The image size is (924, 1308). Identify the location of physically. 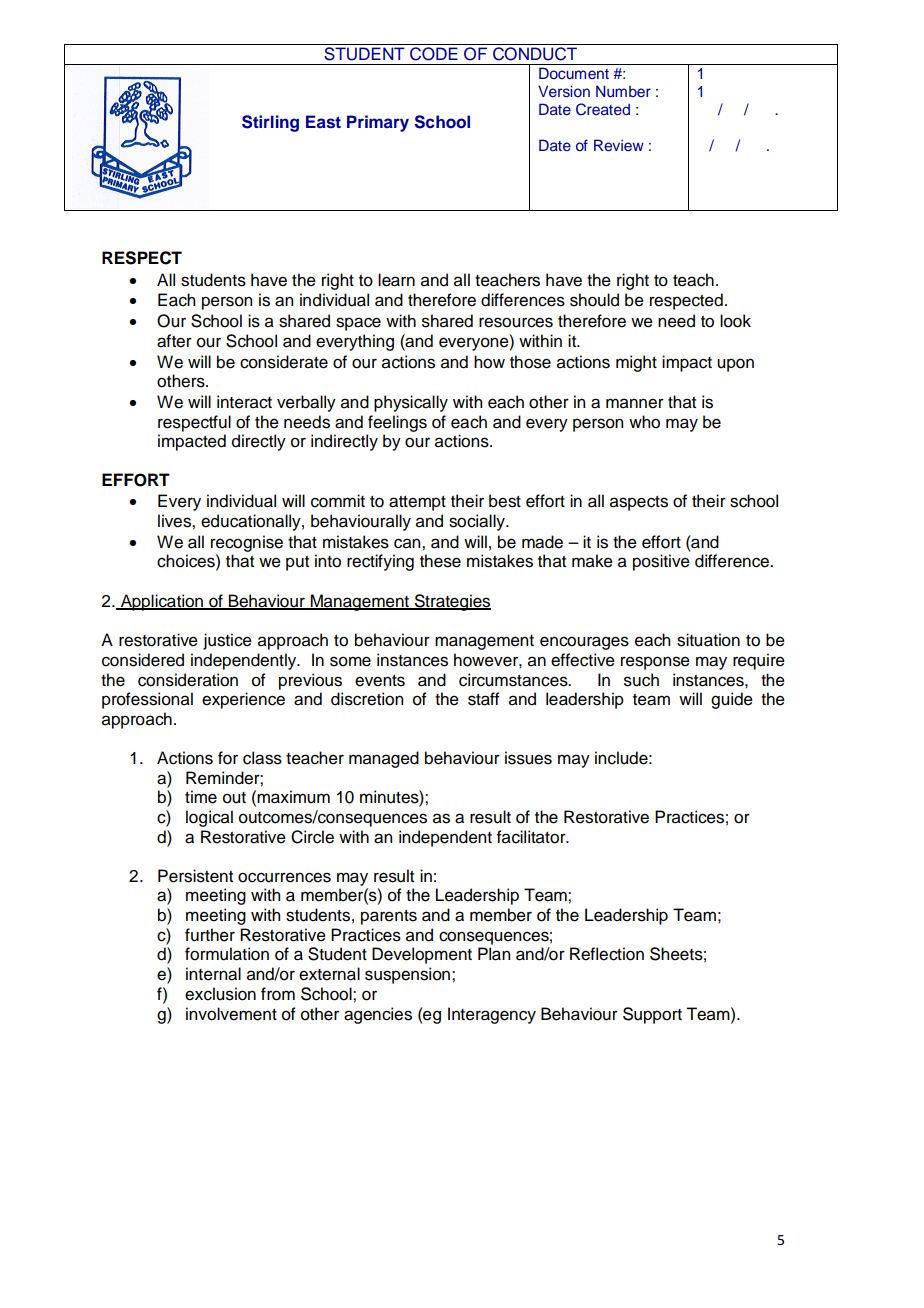
(411, 403).
